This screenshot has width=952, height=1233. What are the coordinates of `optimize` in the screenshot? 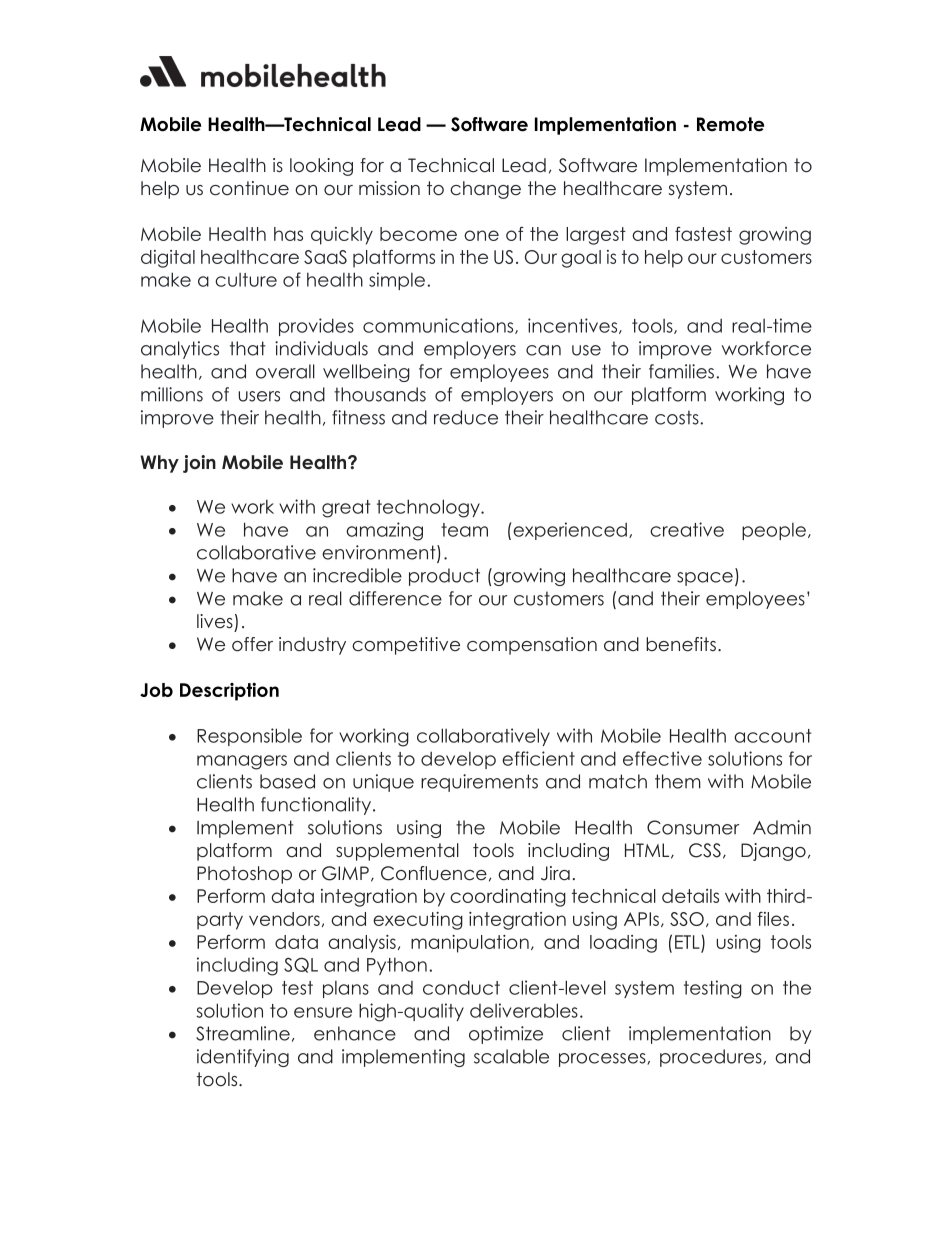 It's located at (506, 1035).
